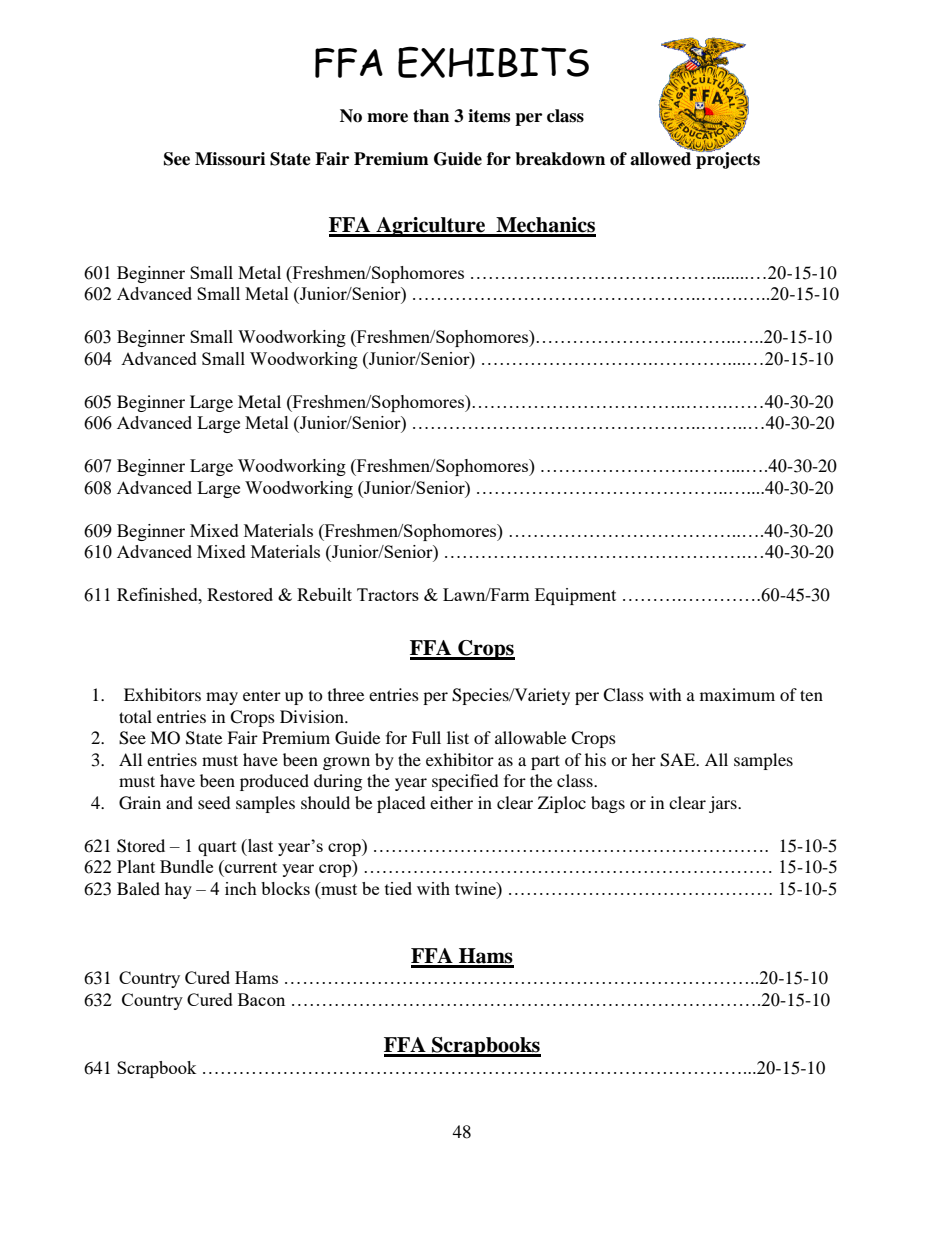  Describe the element at coordinates (575, 596) in the page. I see `Equipment` at that location.
